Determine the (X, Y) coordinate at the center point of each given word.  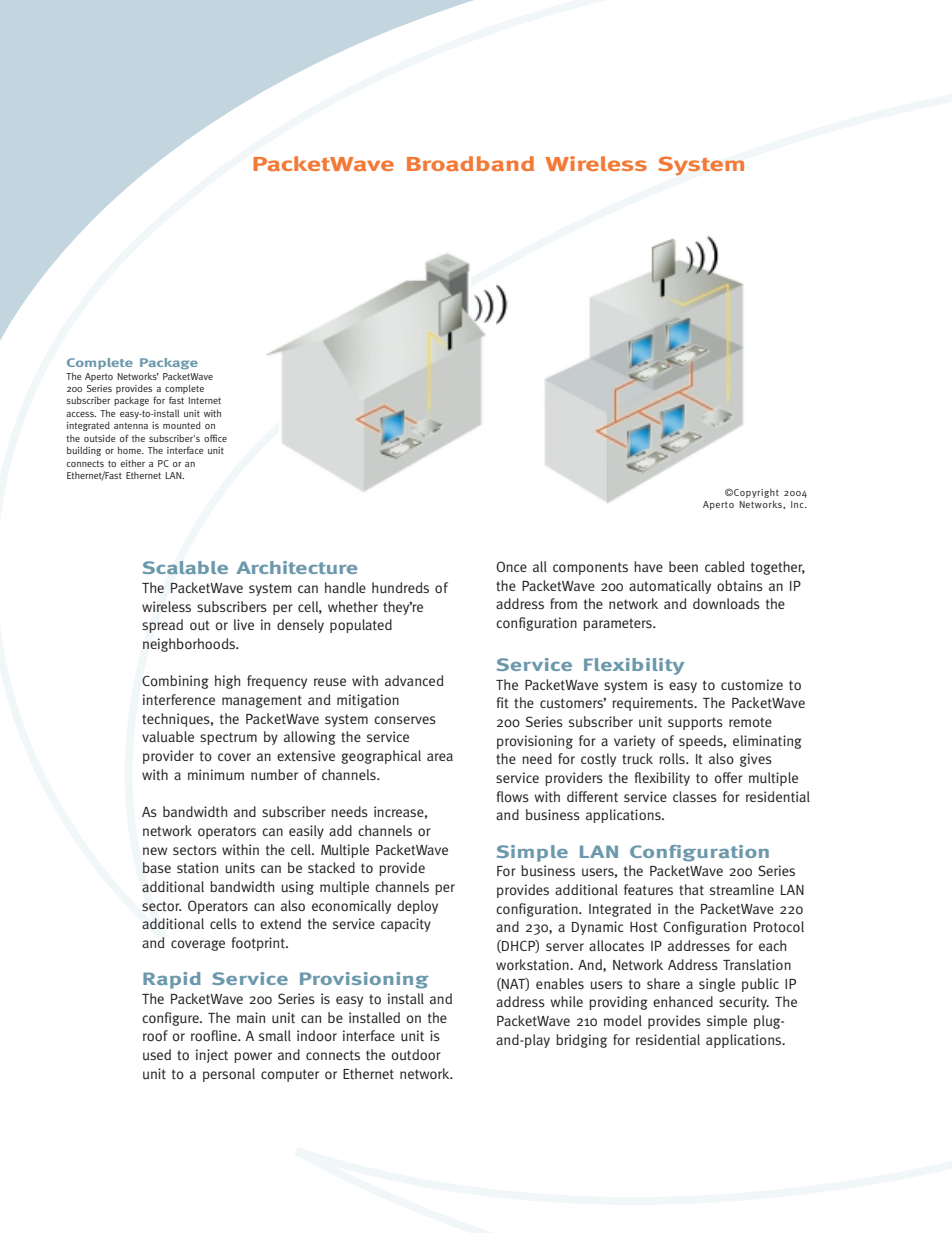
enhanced (683, 1001)
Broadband (470, 163)
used (157, 1055)
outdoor (416, 1055)
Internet (205, 400)
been (683, 566)
